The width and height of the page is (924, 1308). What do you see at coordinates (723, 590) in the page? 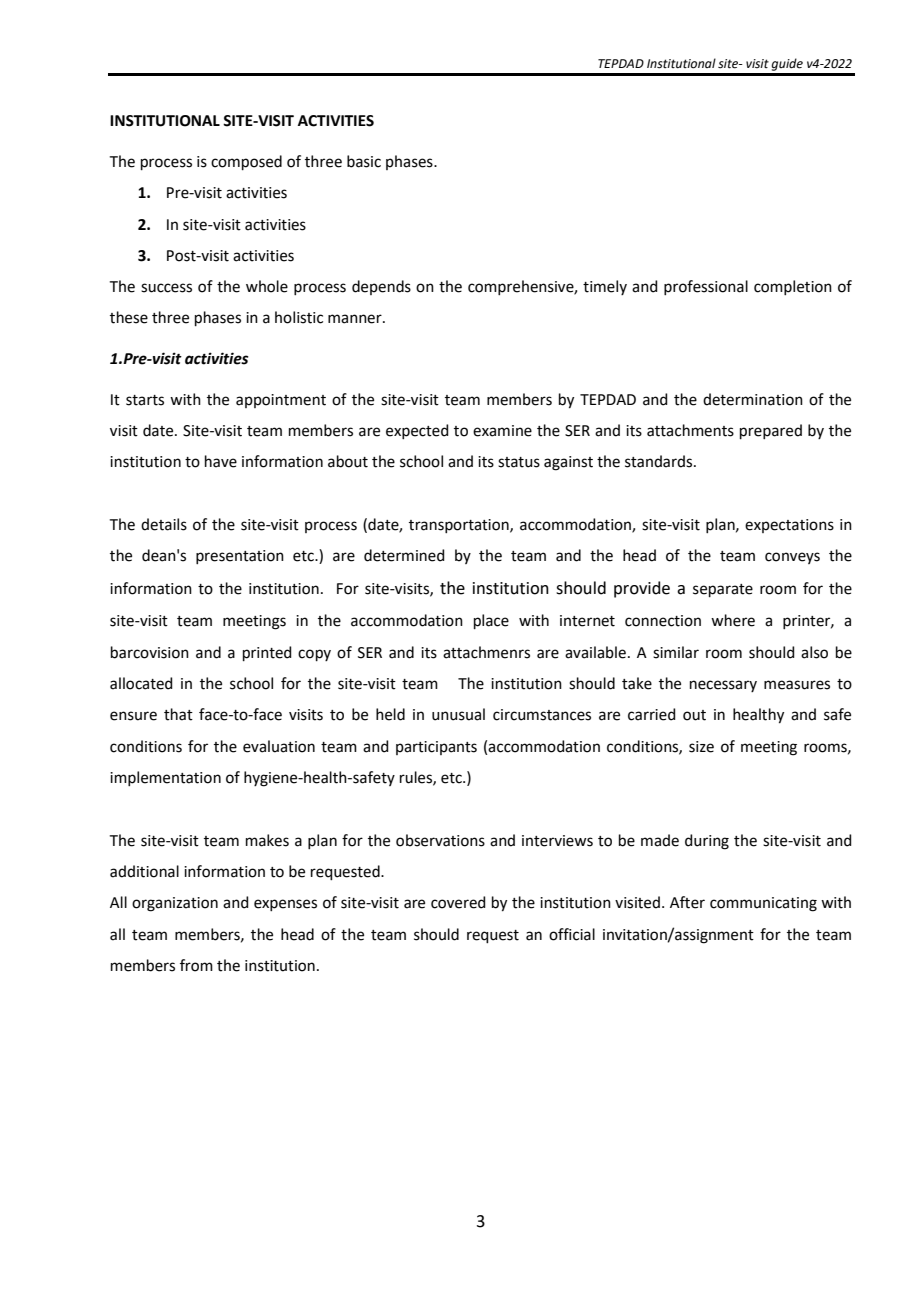
I see `separate` at bounding box center [723, 590].
